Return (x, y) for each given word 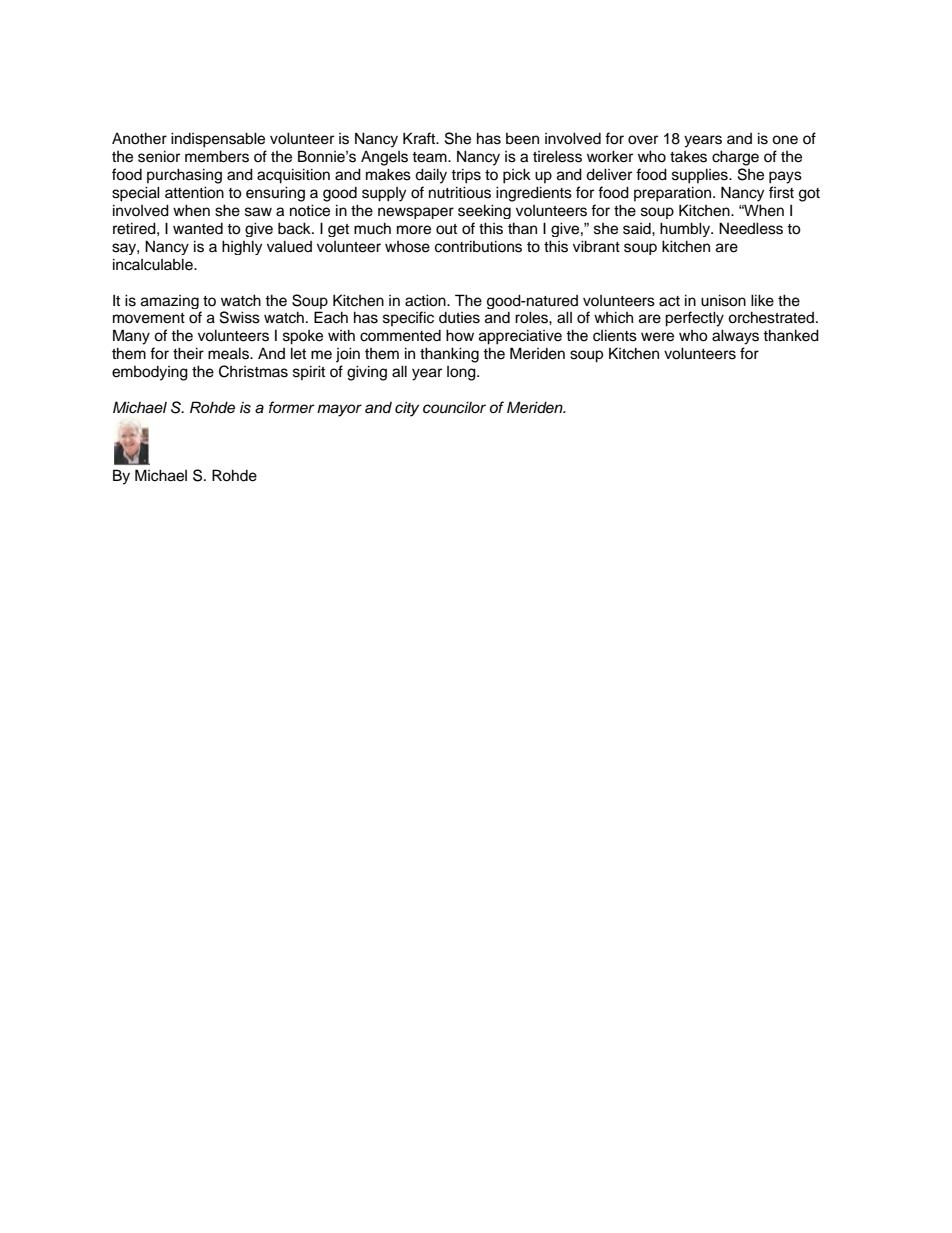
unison (723, 300)
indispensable (218, 140)
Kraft (420, 138)
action (426, 300)
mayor (339, 410)
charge (735, 158)
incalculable (154, 264)
